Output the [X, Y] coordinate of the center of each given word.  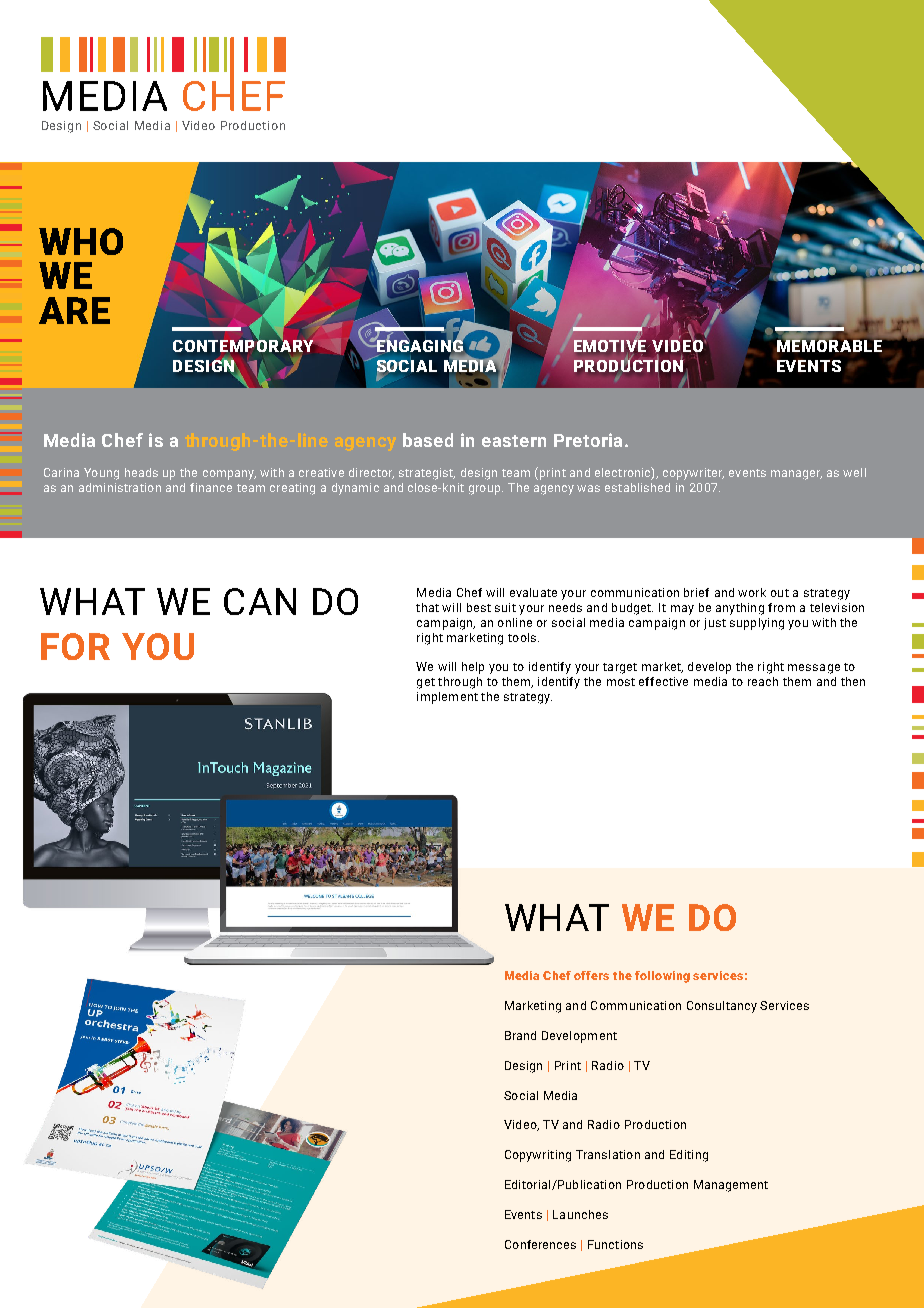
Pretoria [588, 440]
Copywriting [538, 1156]
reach [763, 681]
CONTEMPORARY [243, 344]
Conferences [540, 1244]
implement [447, 698]
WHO [81, 241]
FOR [75, 646]
